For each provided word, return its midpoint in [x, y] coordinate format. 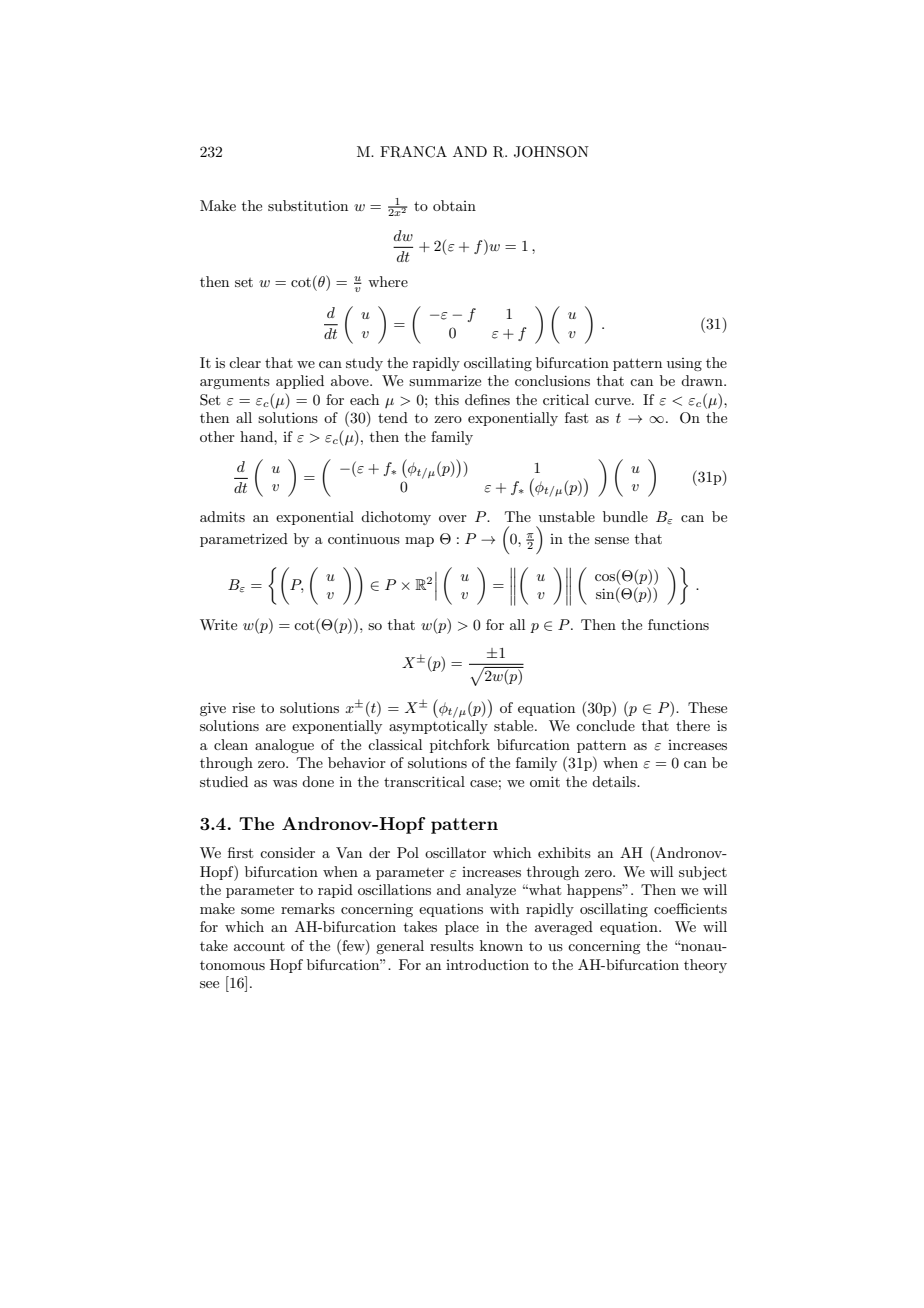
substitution [308, 205]
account [259, 946]
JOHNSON [551, 152]
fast [576, 417]
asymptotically [438, 727]
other [217, 436]
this [447, 399]
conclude [605, 725]
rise [243, 708]
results [452, 945]
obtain [454, 205]
